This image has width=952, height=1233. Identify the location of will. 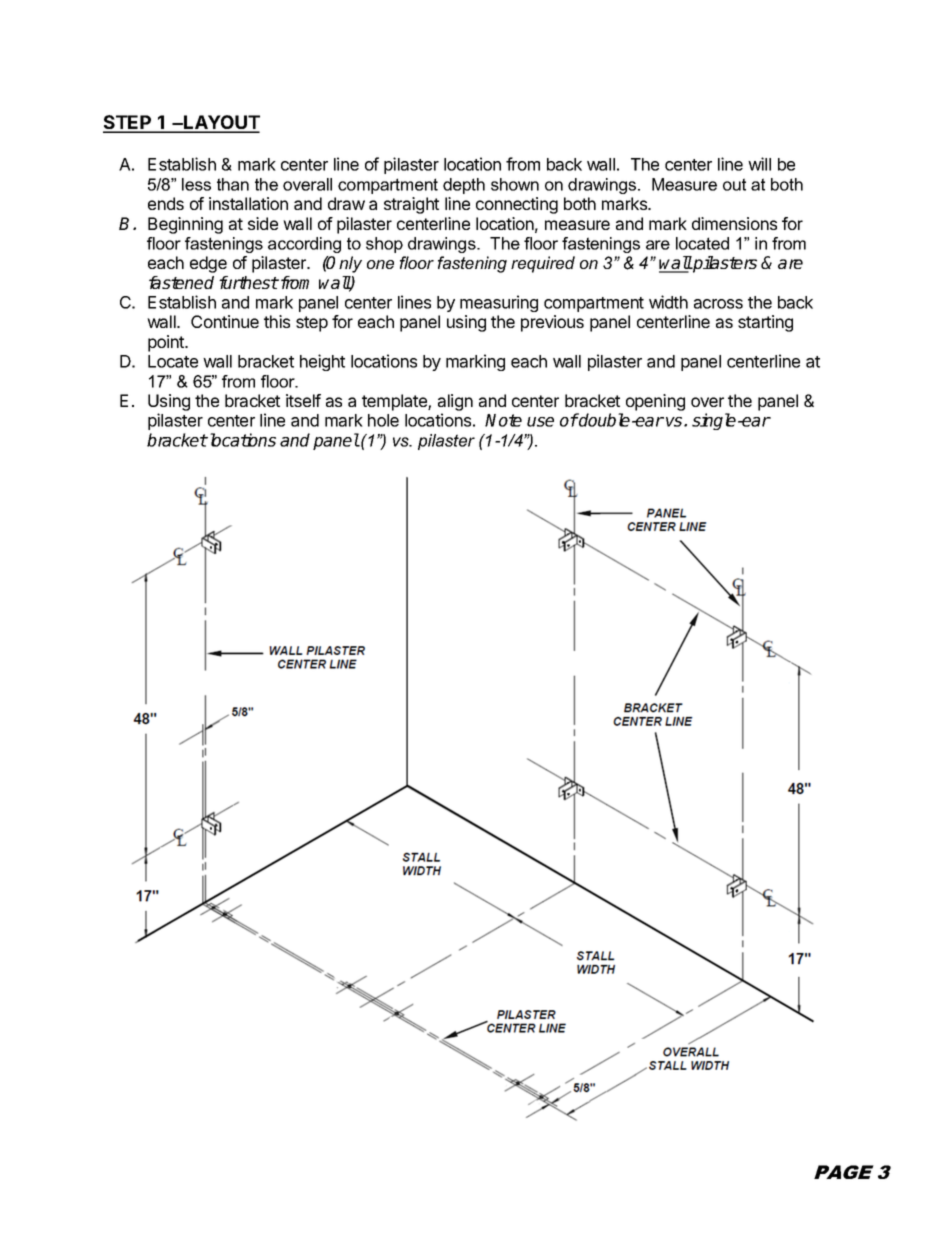
(759, 164).
